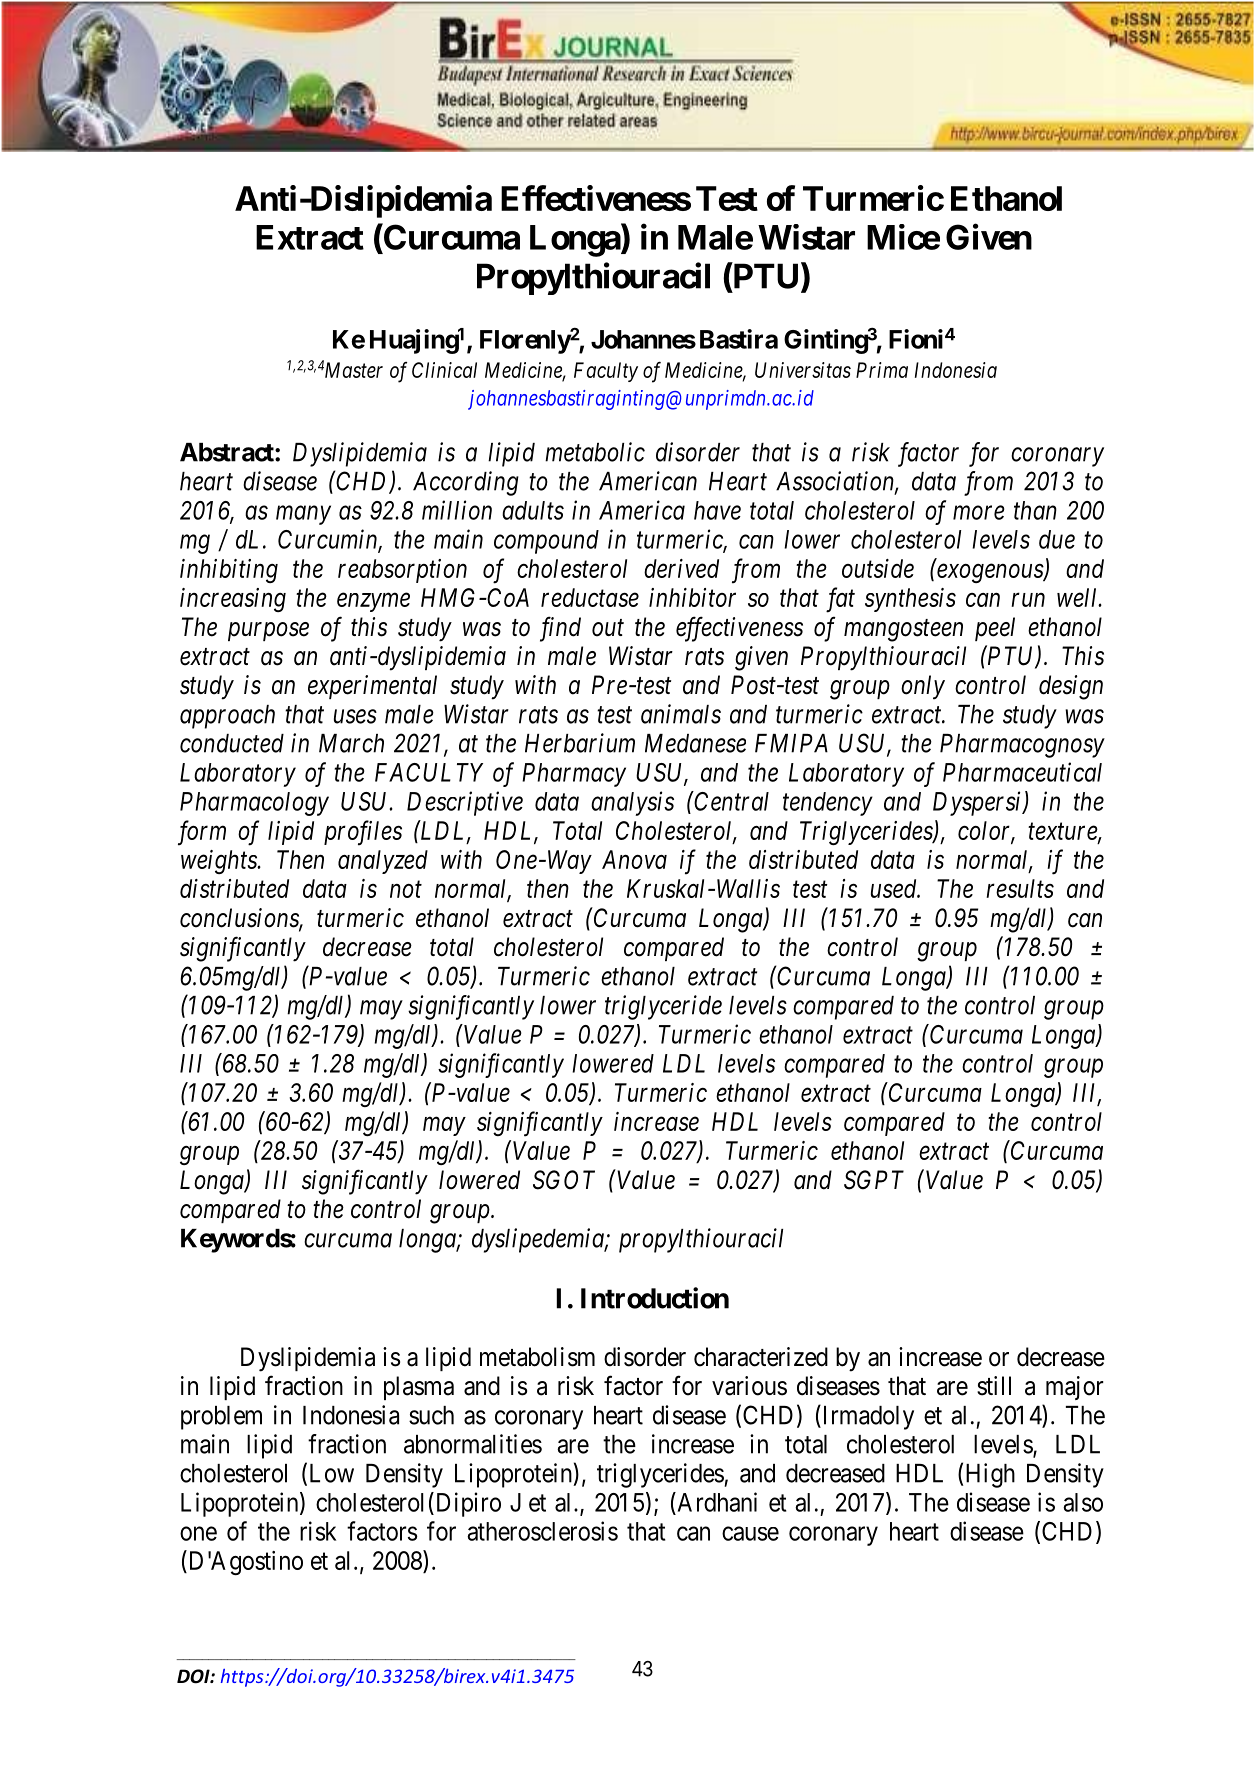 Image resolution: width=1256 pixels, height=1777 pixels. What do you see at coordinates (634, 859) in the screenshot?
I see `Anova` at bounding box center [634, 859].
